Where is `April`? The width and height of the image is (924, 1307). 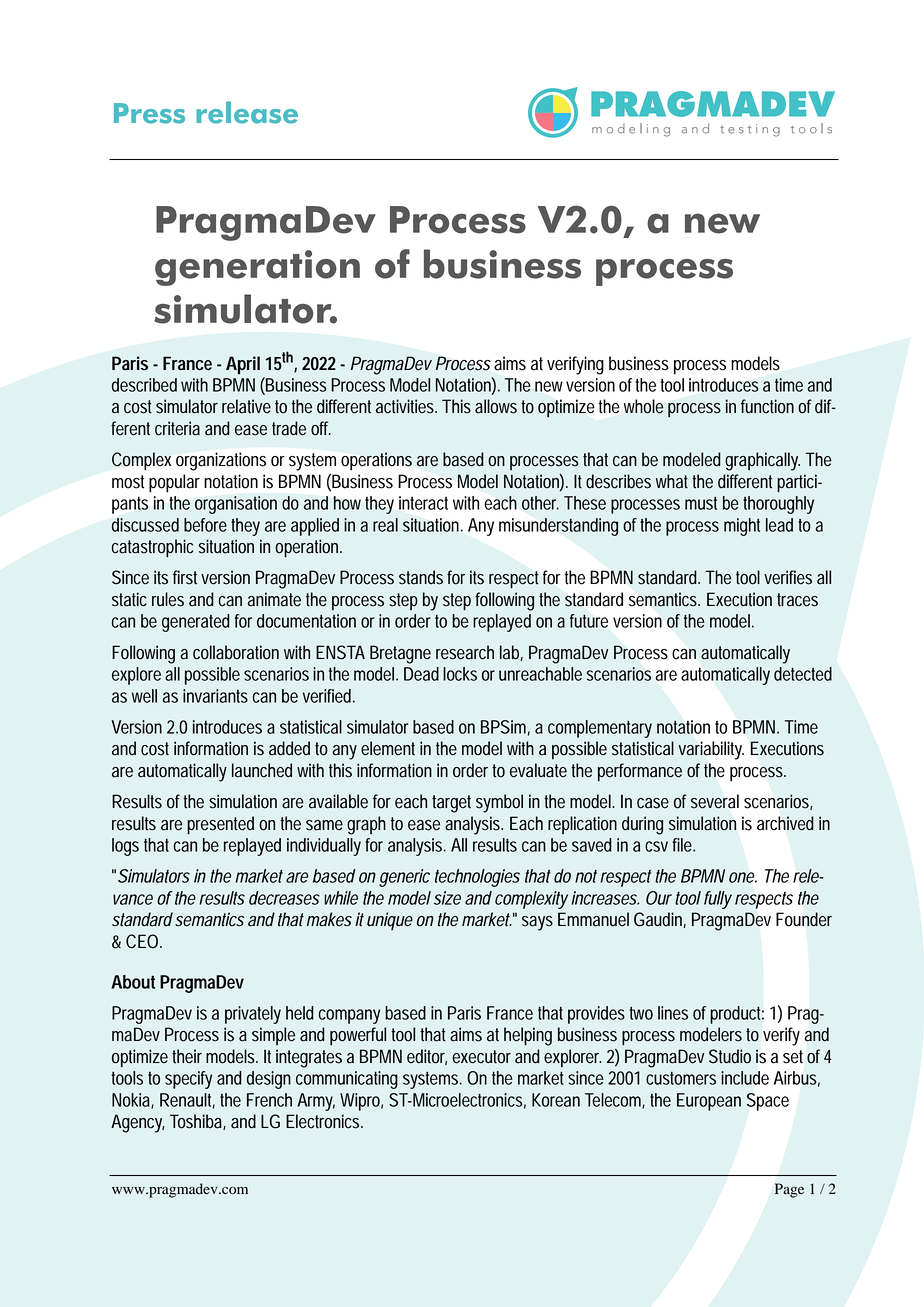 April is located at coordinates (243, 365).
